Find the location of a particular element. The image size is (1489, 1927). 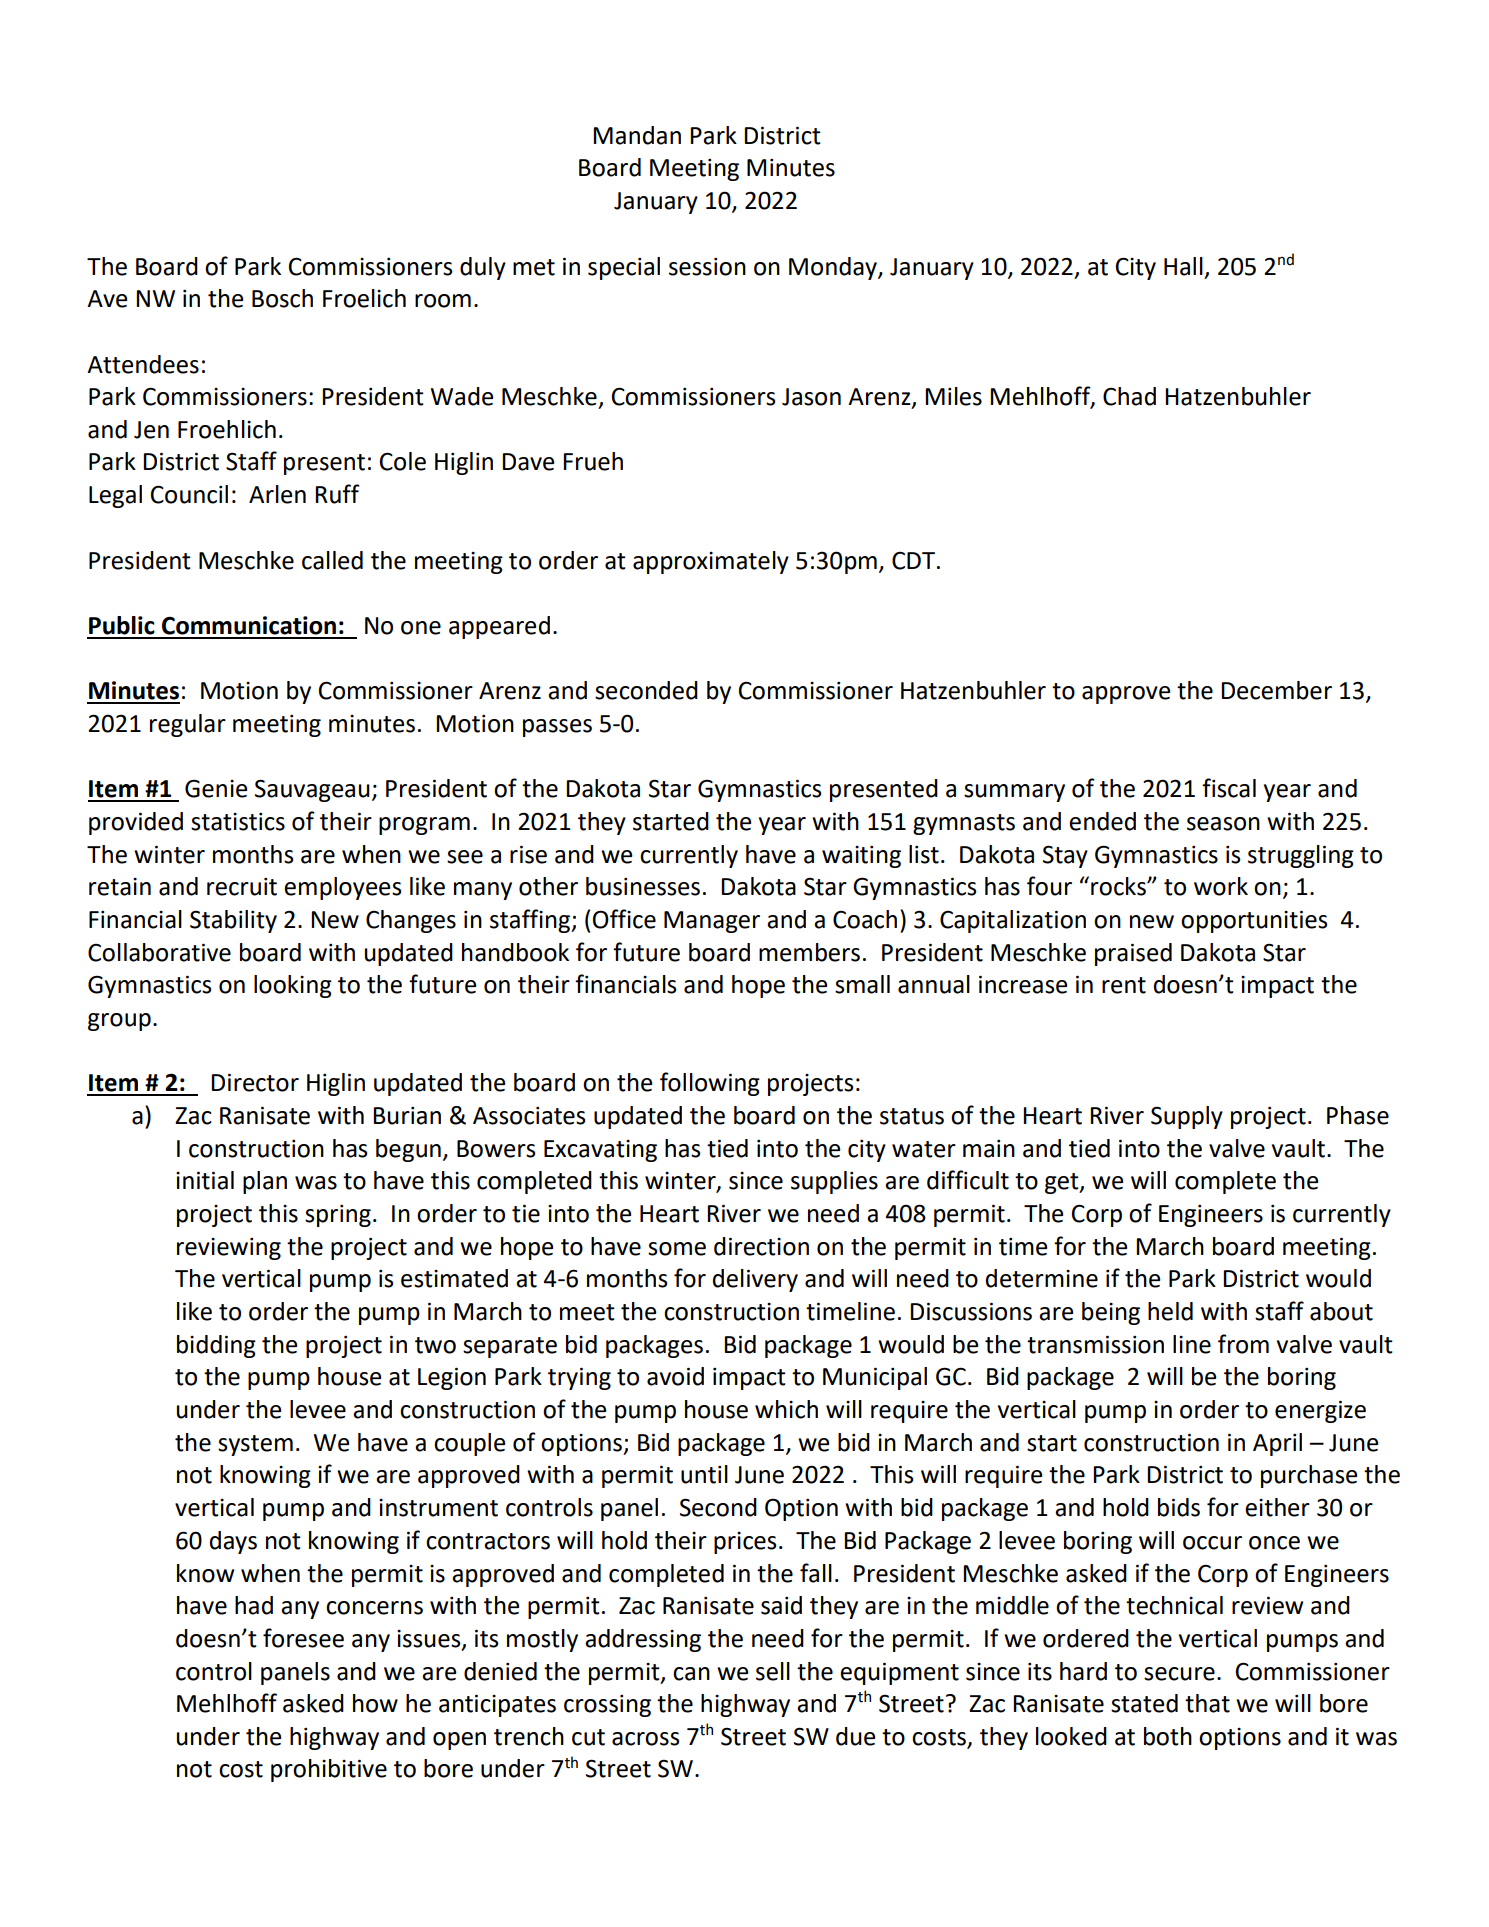

waiting is located at coordinates (861, 857).
